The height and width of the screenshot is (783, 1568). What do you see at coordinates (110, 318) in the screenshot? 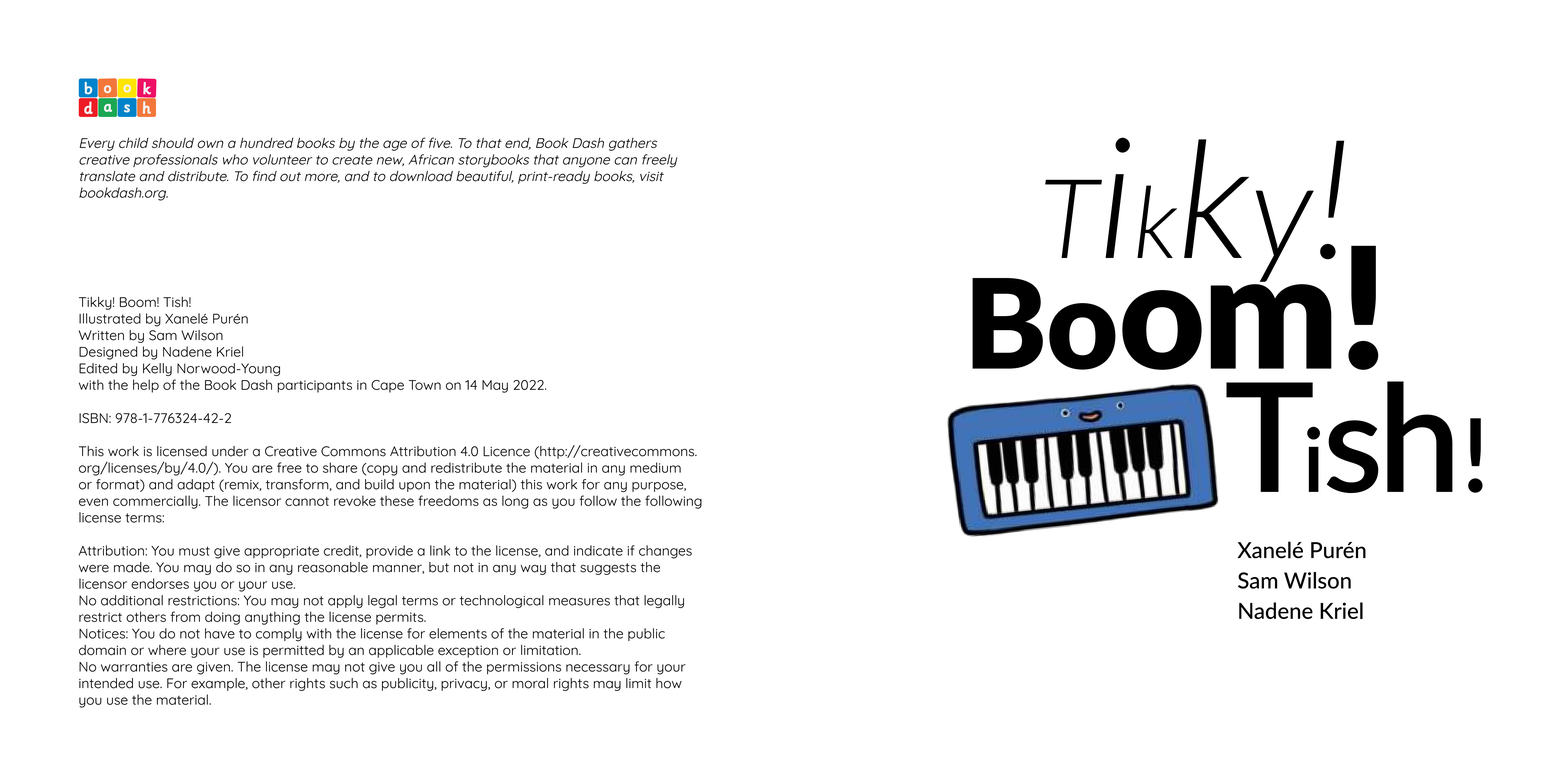
I see `Illustrated` at bounding box center [110, 318].
